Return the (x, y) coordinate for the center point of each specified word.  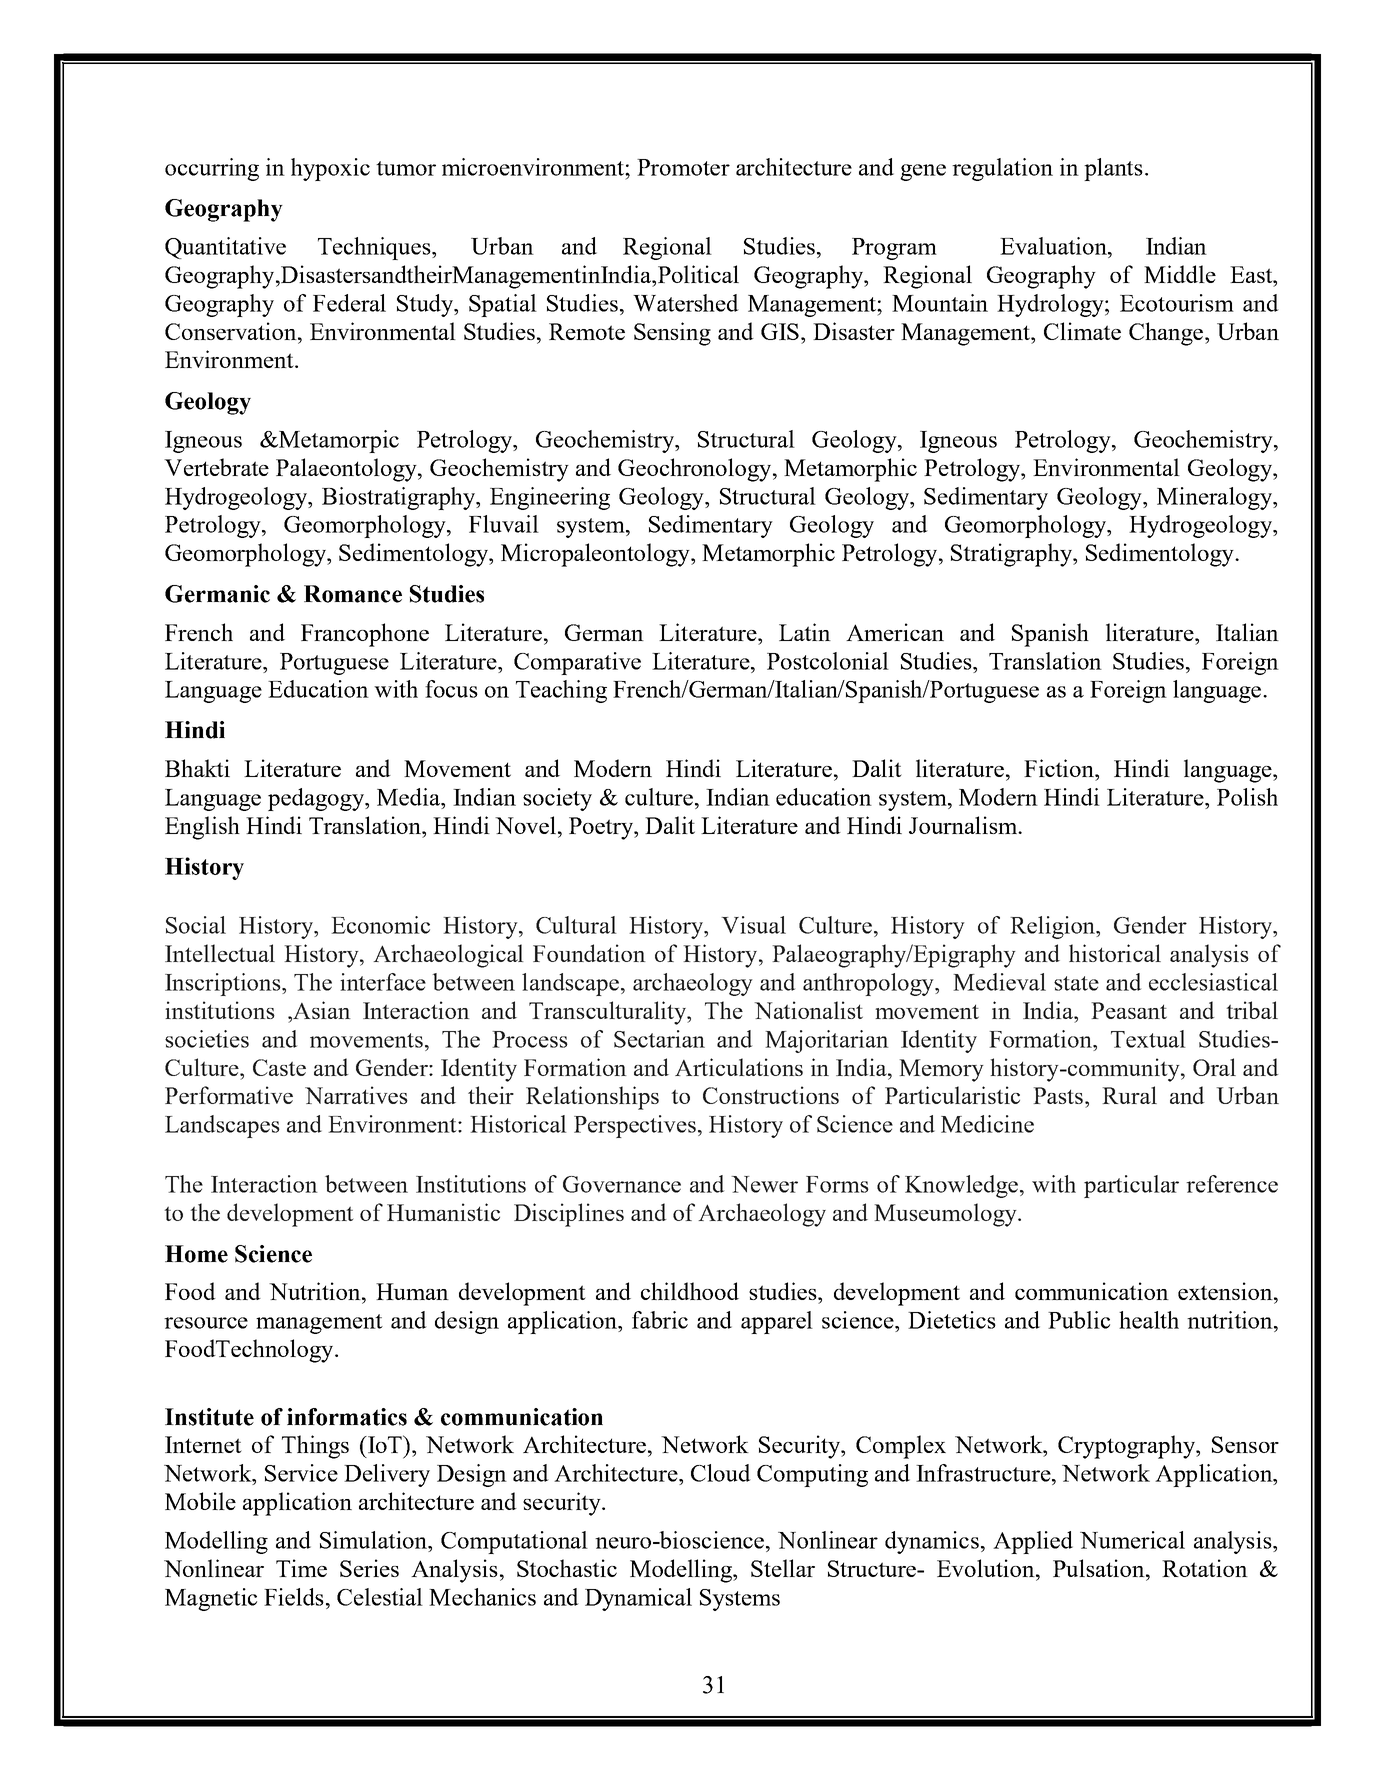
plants (1113, 169)
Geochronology (696, 470)
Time (301, 1568)
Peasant (1129, 1010)
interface (383, 982)
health (1149, 1320)
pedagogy (317, 799)
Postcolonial (828, 661)
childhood (690, 1291)
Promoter (683, 167)
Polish (1247, 797)
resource (206, 1323)
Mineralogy (1215, 498)
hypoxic (330, 169)
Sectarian (659, 1039)
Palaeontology (348, 470)
